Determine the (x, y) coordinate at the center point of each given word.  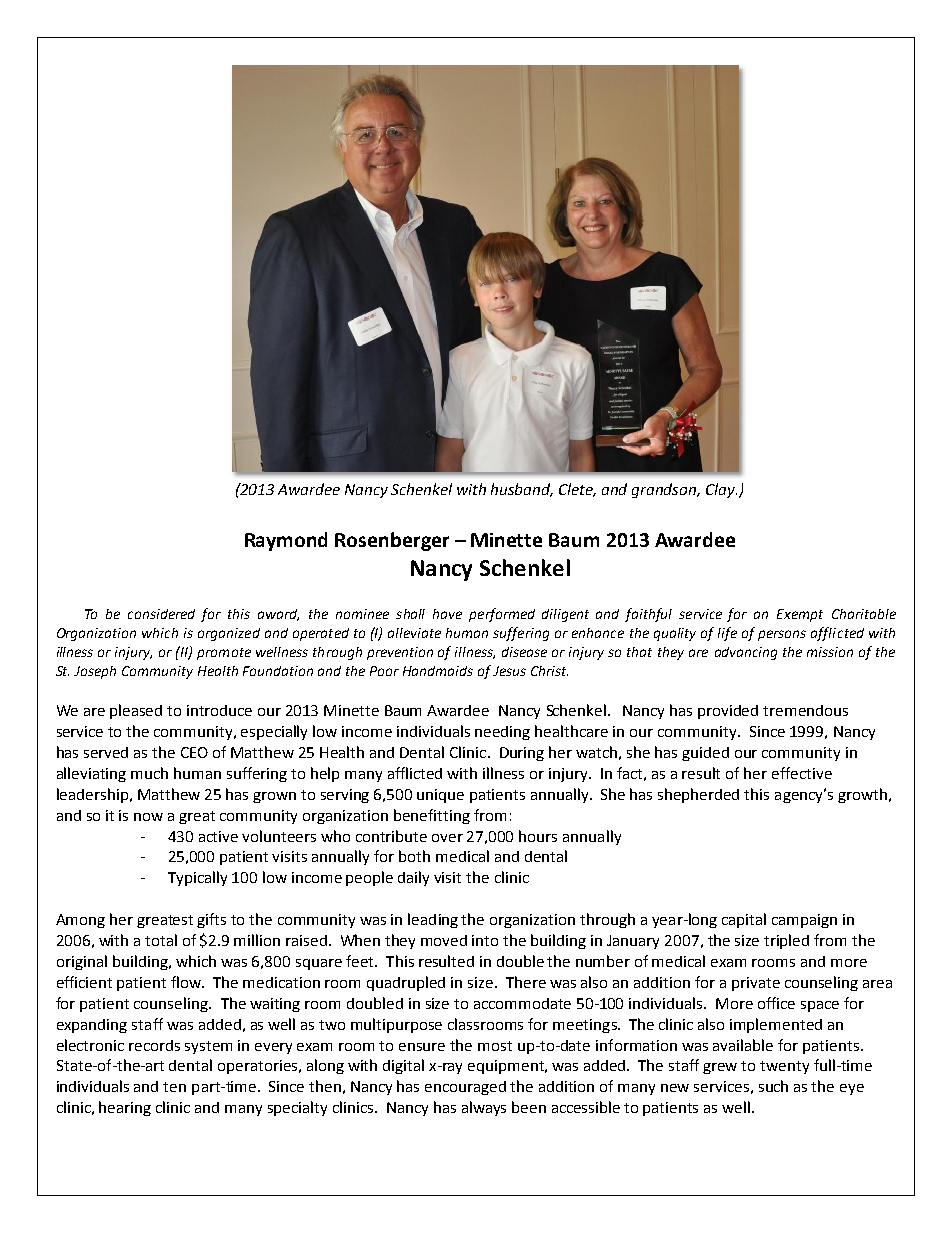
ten (174, 1087)
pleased (136, 711)
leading (433, 920)
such (773, 1086)
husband (522, 490)
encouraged (465, 1088)
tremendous (805, 710)
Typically (197, 878)
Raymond (286, 541)
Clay (721, 490)
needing (502, 733)
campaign (804, 921)
